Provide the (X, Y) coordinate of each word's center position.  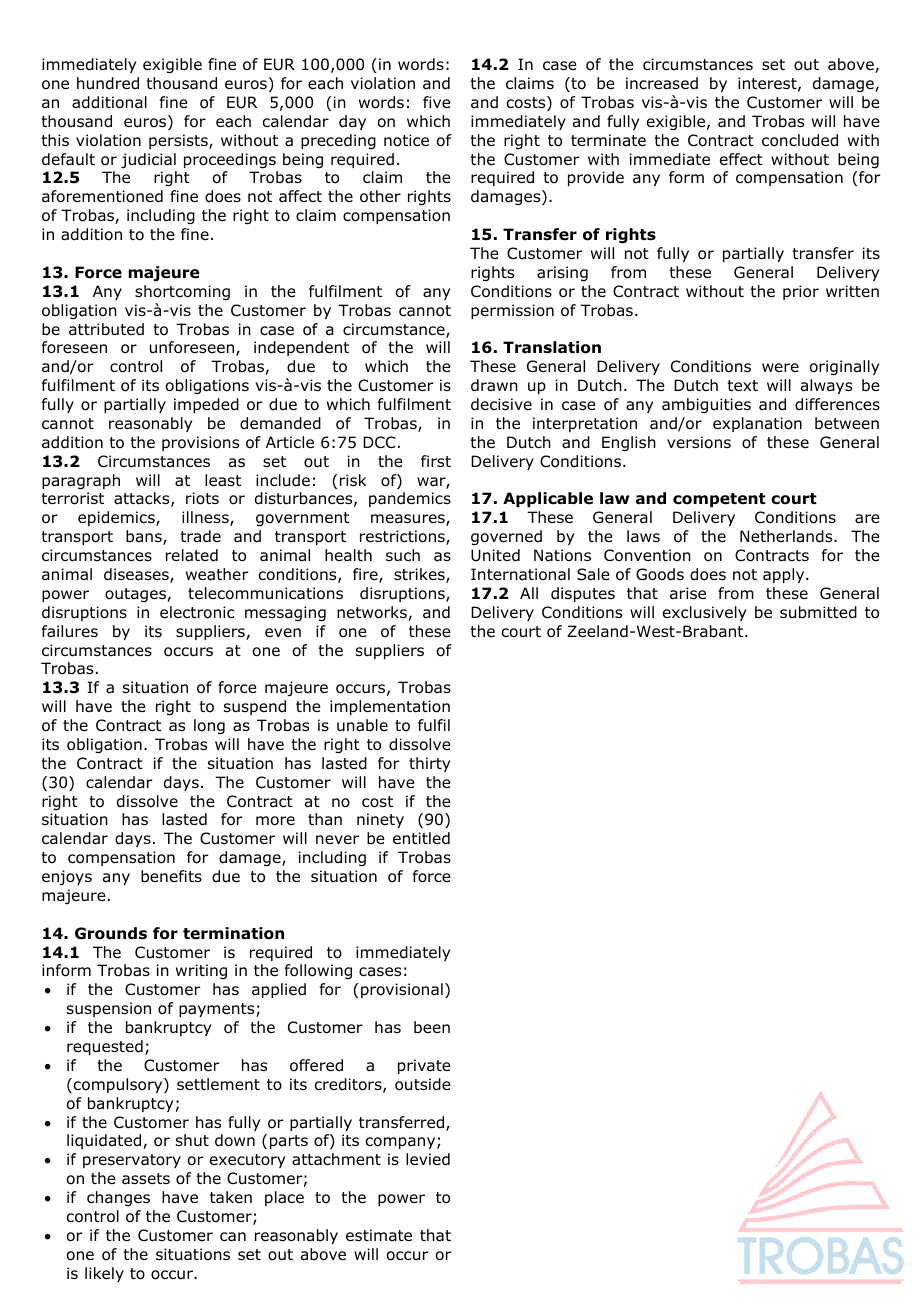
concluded (800, 140)
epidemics (117, 518)
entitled (421, 838)
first (436, 461)
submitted (818, 612)
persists (179, 141)
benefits (171, 876)
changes (118, 1199)
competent (719, 500)
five (437, 102)
